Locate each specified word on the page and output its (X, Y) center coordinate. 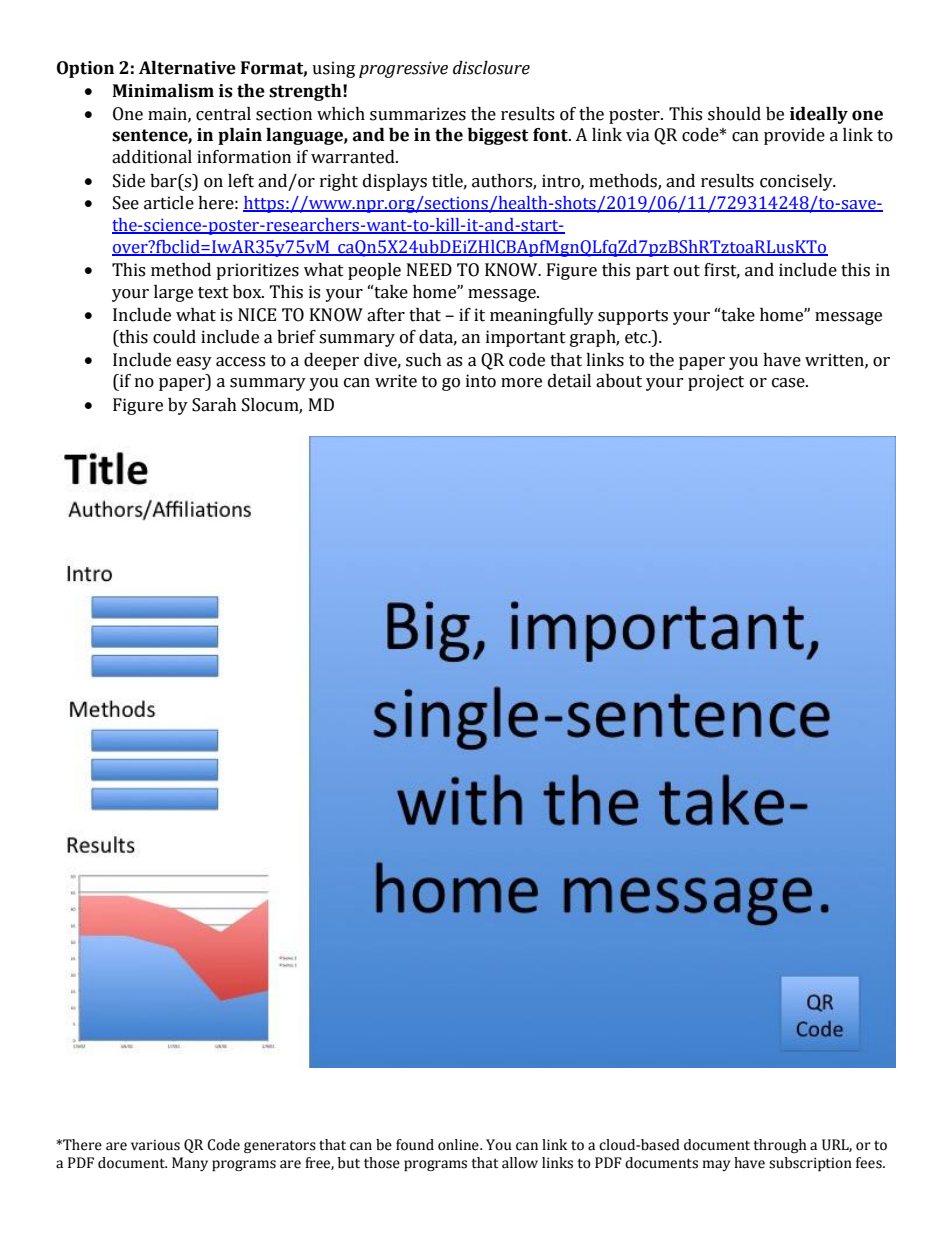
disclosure (491, 68)
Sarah (214, 405)
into (481, 381)
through (780, 1146)
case (789, 383)
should (734, 114)
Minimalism (163, 91)
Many (190, 1164)
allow (520, 1163)
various (155, 1145)
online (459, 1145)
